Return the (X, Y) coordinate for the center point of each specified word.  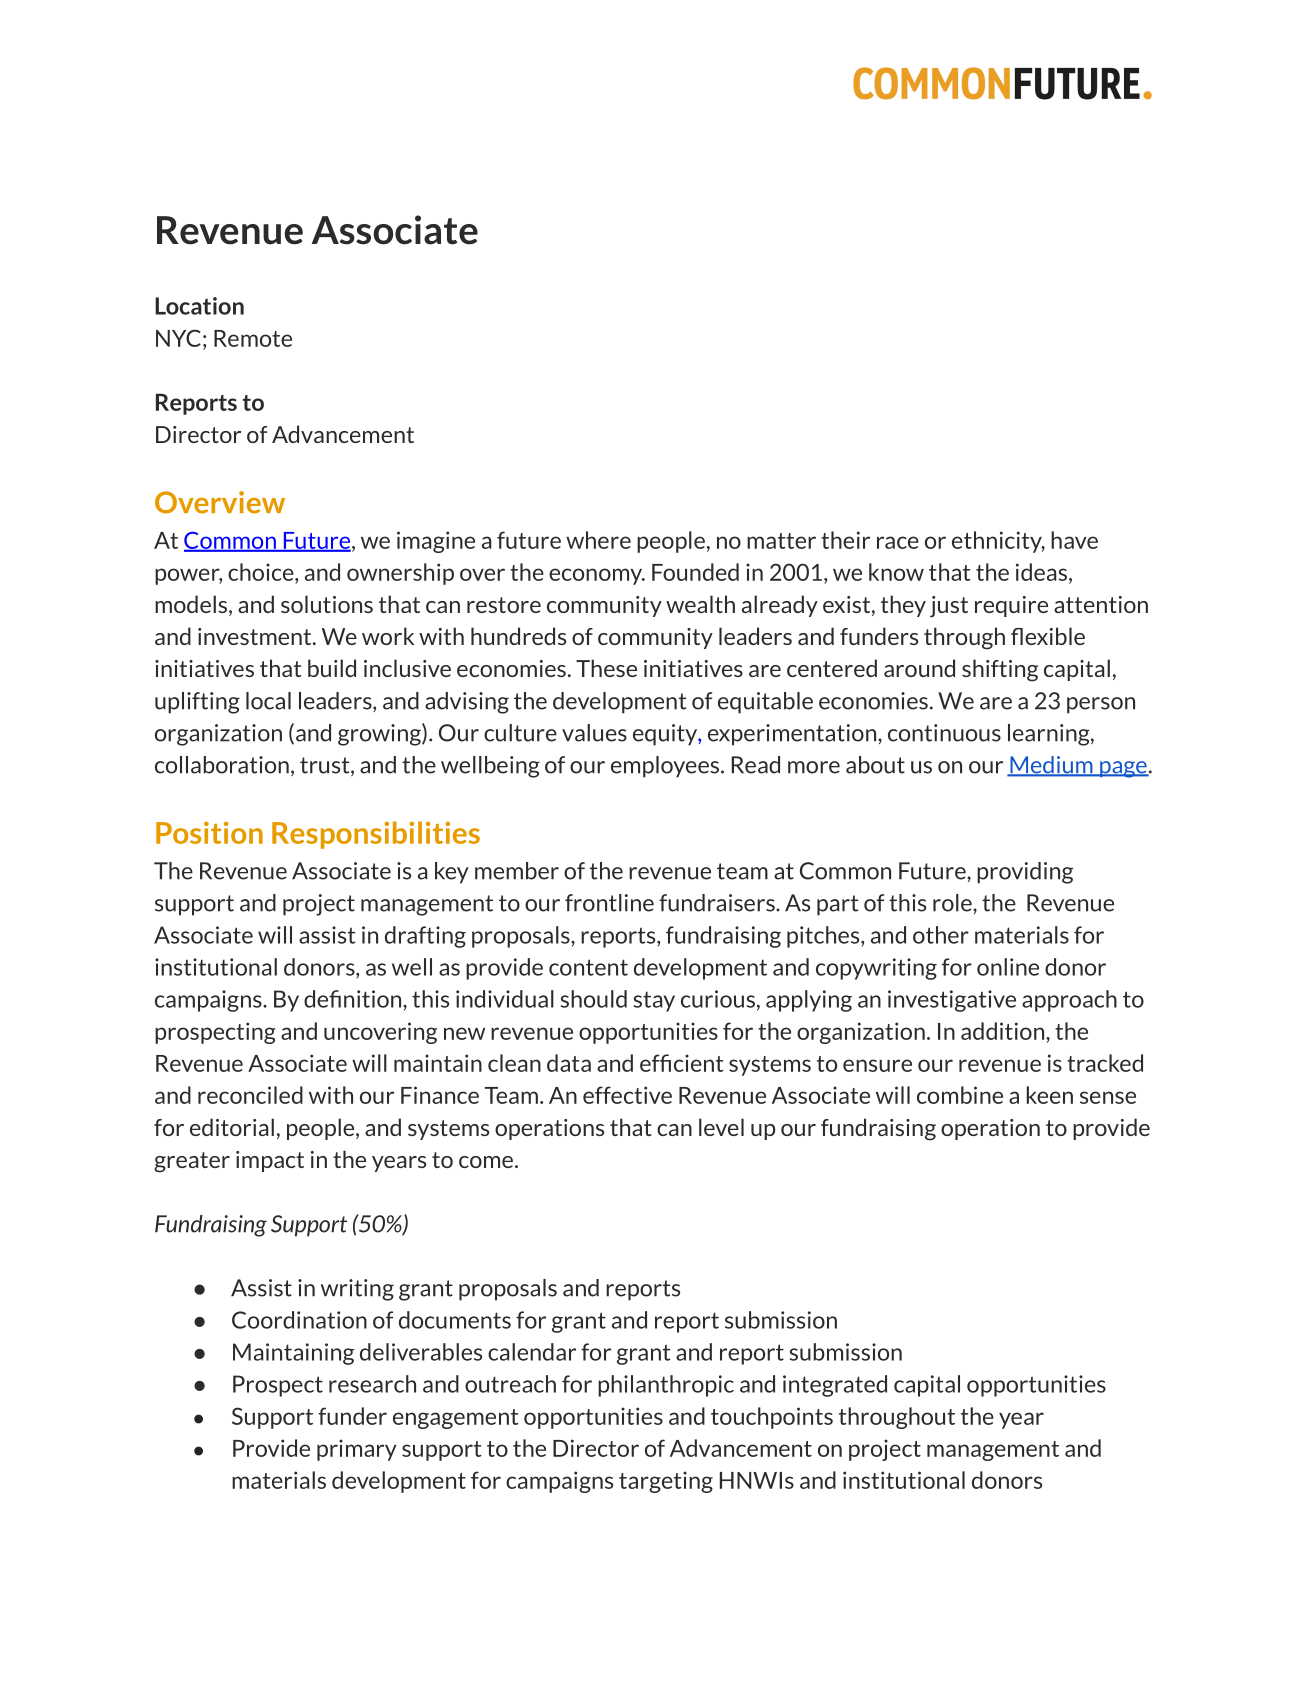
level (721, 1127)
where (598, 540)
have (1074, 540)
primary (357, 1450)
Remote (253, 338)
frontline (609, 903)
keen (1050, 1095)
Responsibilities (376, 835)
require (1011, 606)
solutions (327, 604)
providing (1025, 873)
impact (270, 1161)
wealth (700, 604)
